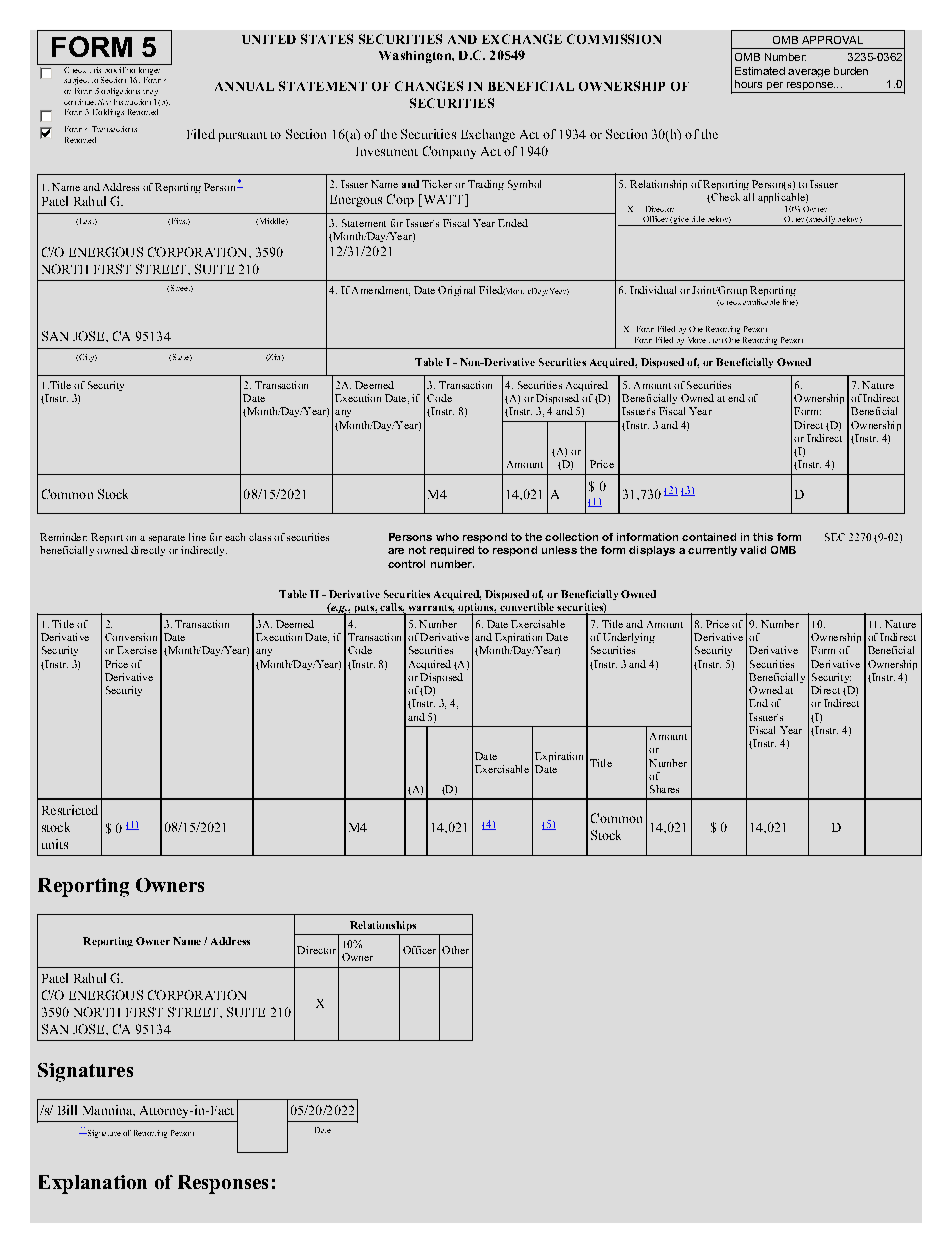 The width and height of the screenshot is (952, 1233). What do you see at coordinates (429, 86) in the screenshot?
I see `CHANGES` at bounding box center [429, 86].
